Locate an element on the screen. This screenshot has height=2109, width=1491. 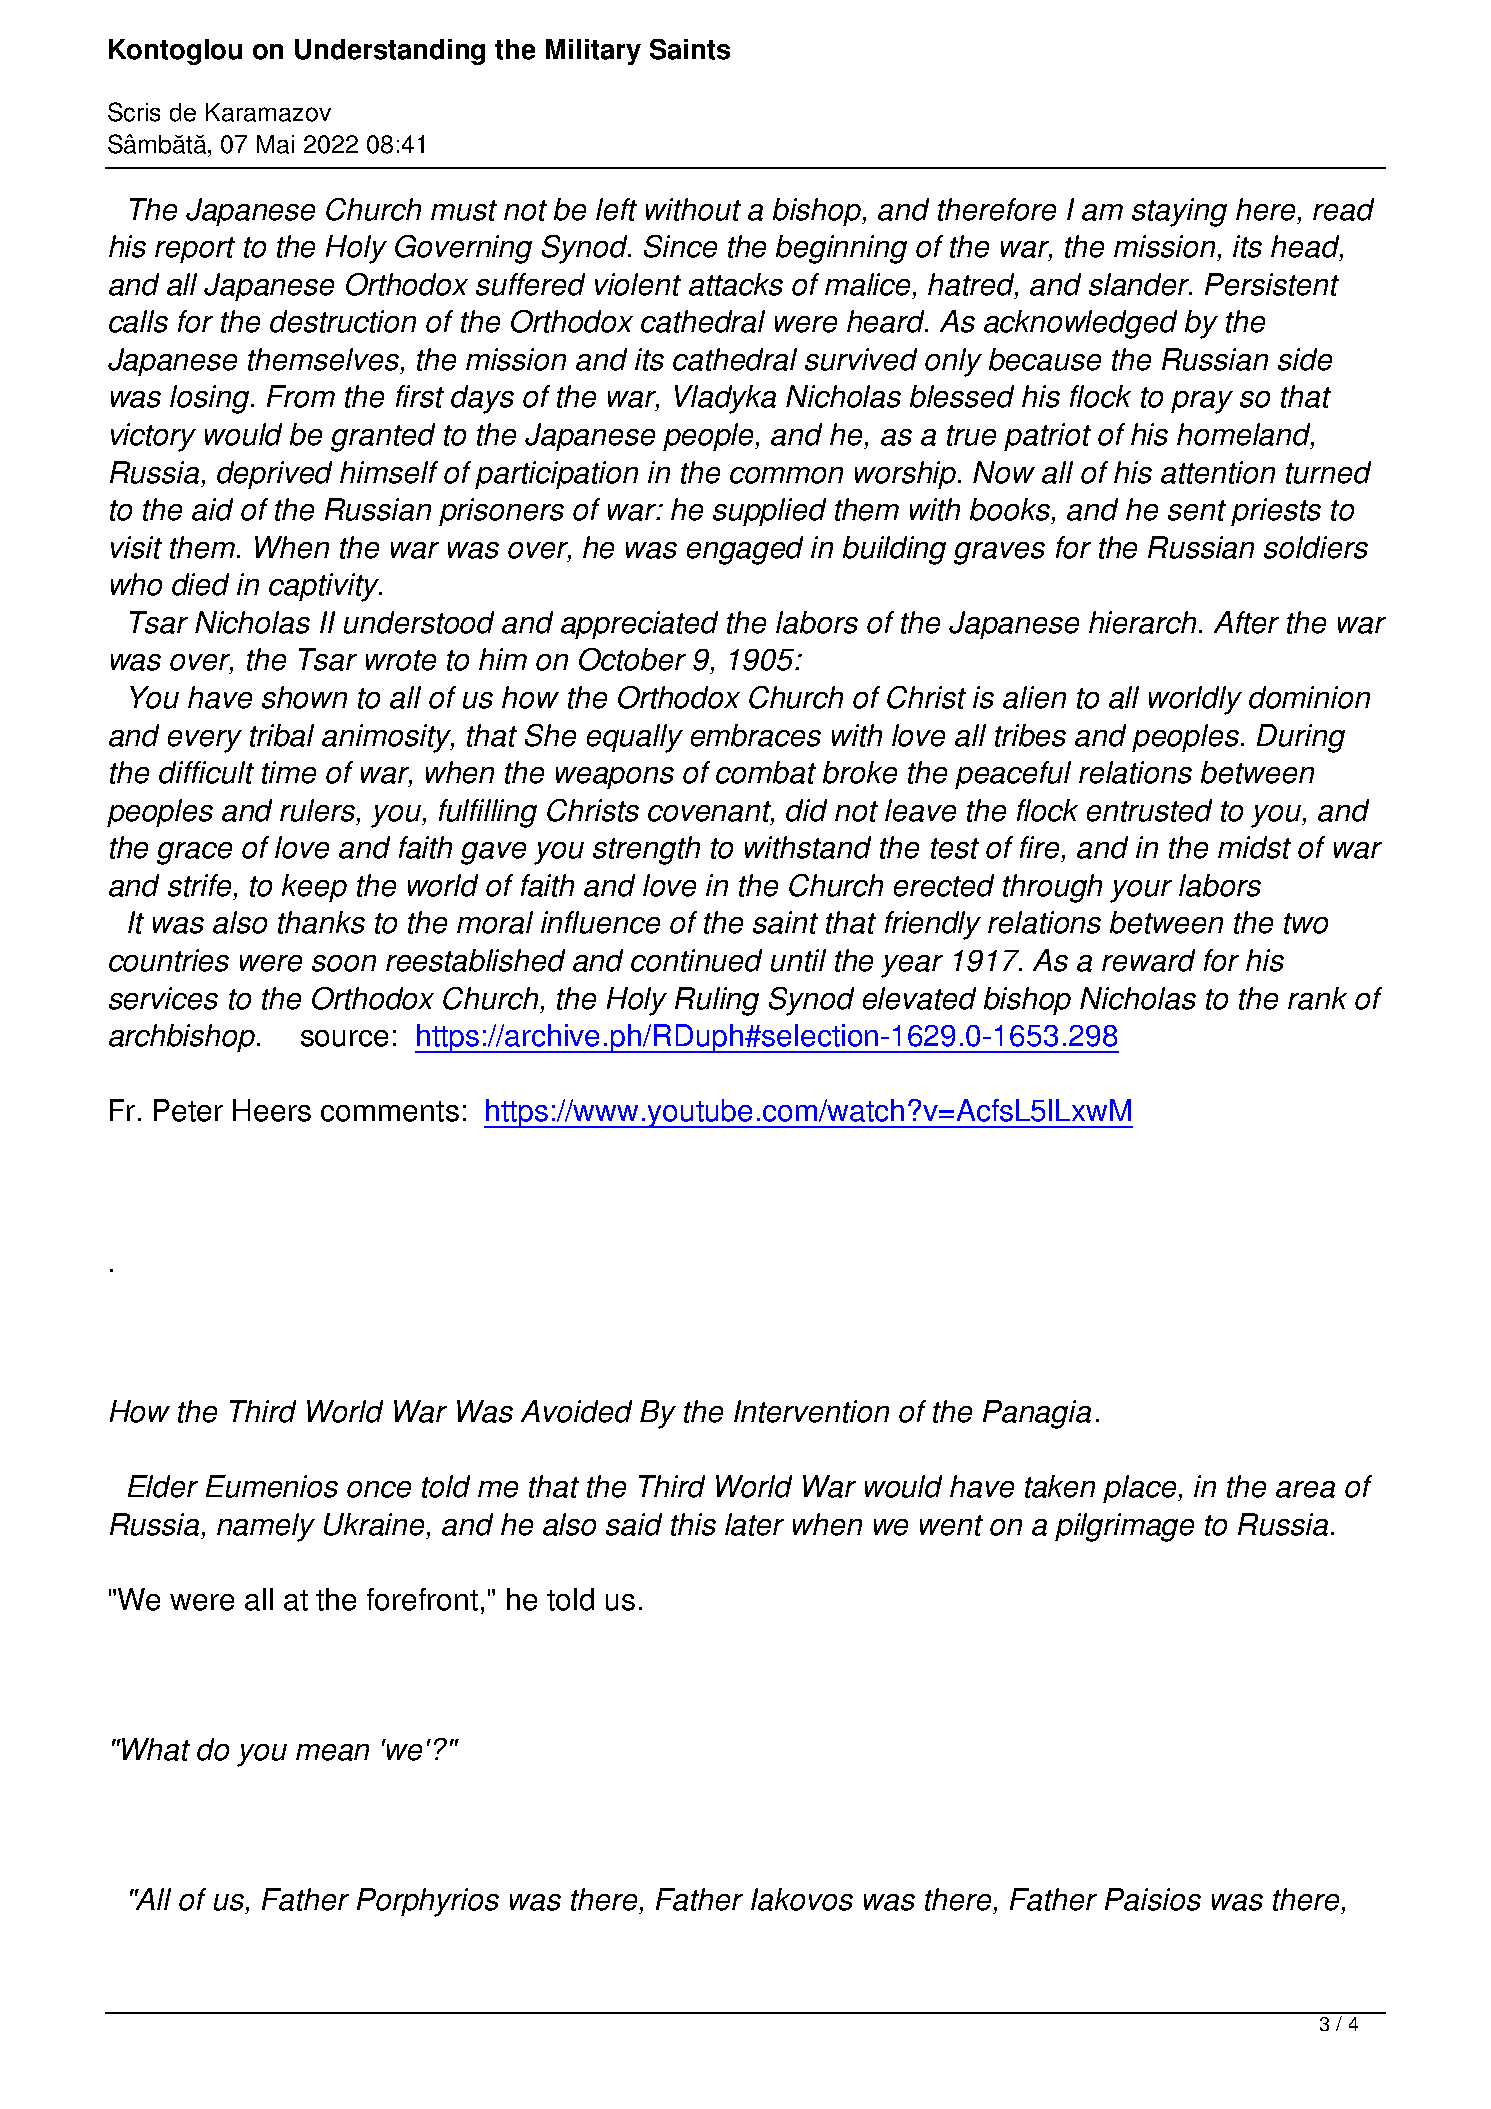
sent is located at coordinates (1197, 510).
